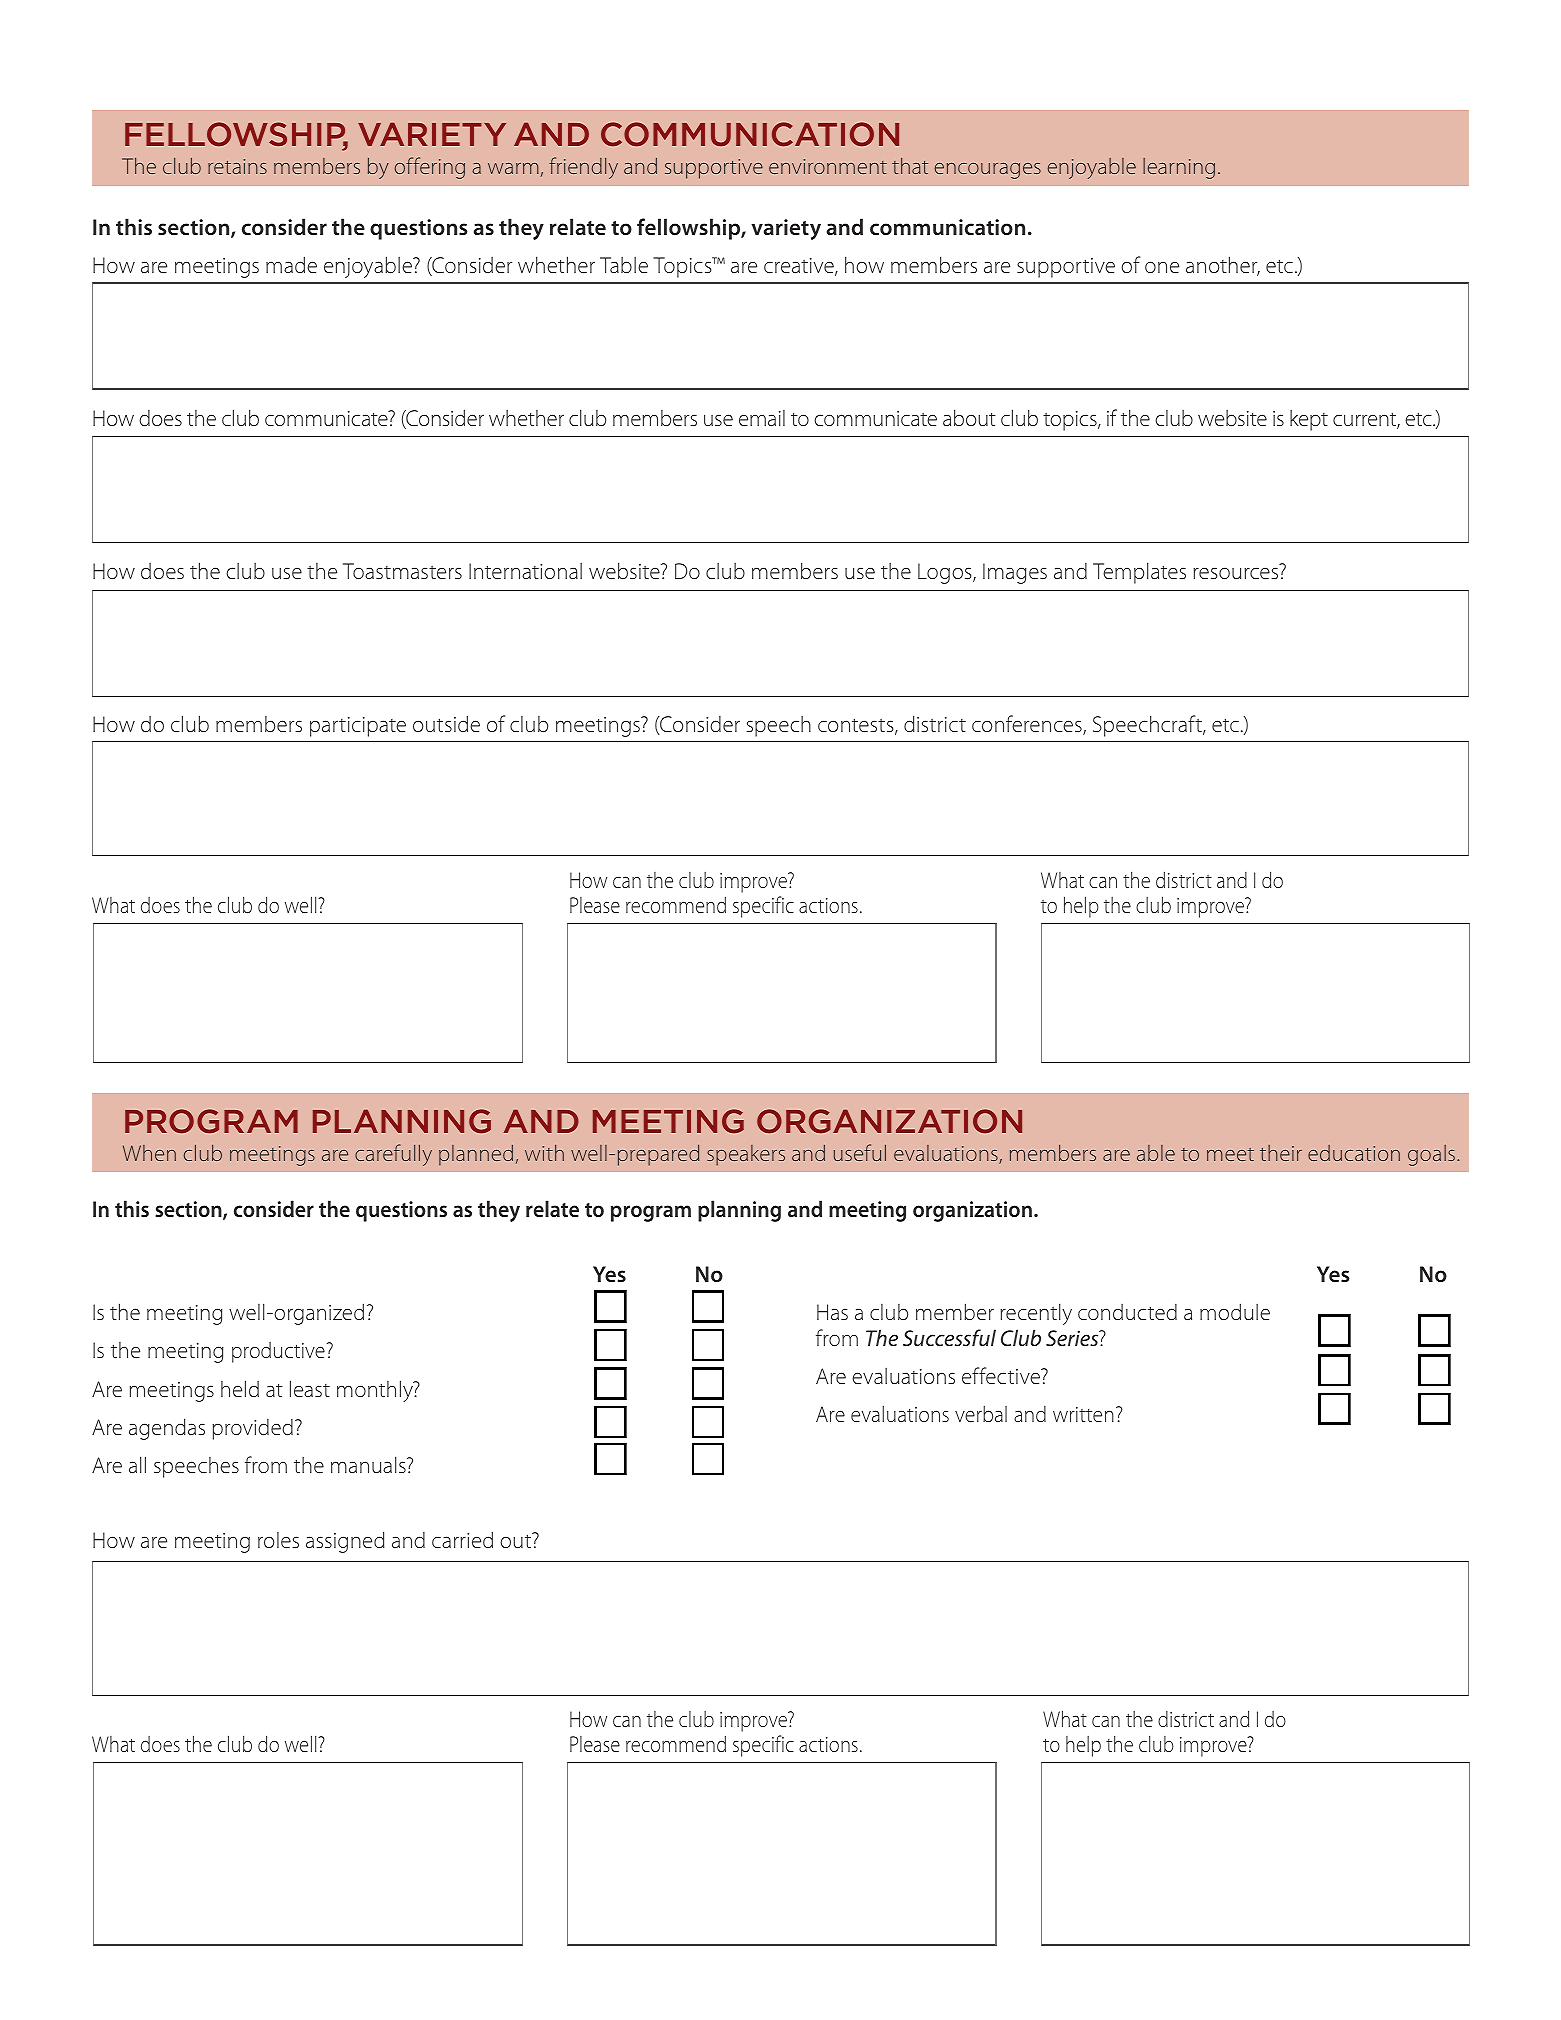 The image size is (1561, 2020). Describe the element at coordinates (358, 727) in the page. I see `participate` at that location.
